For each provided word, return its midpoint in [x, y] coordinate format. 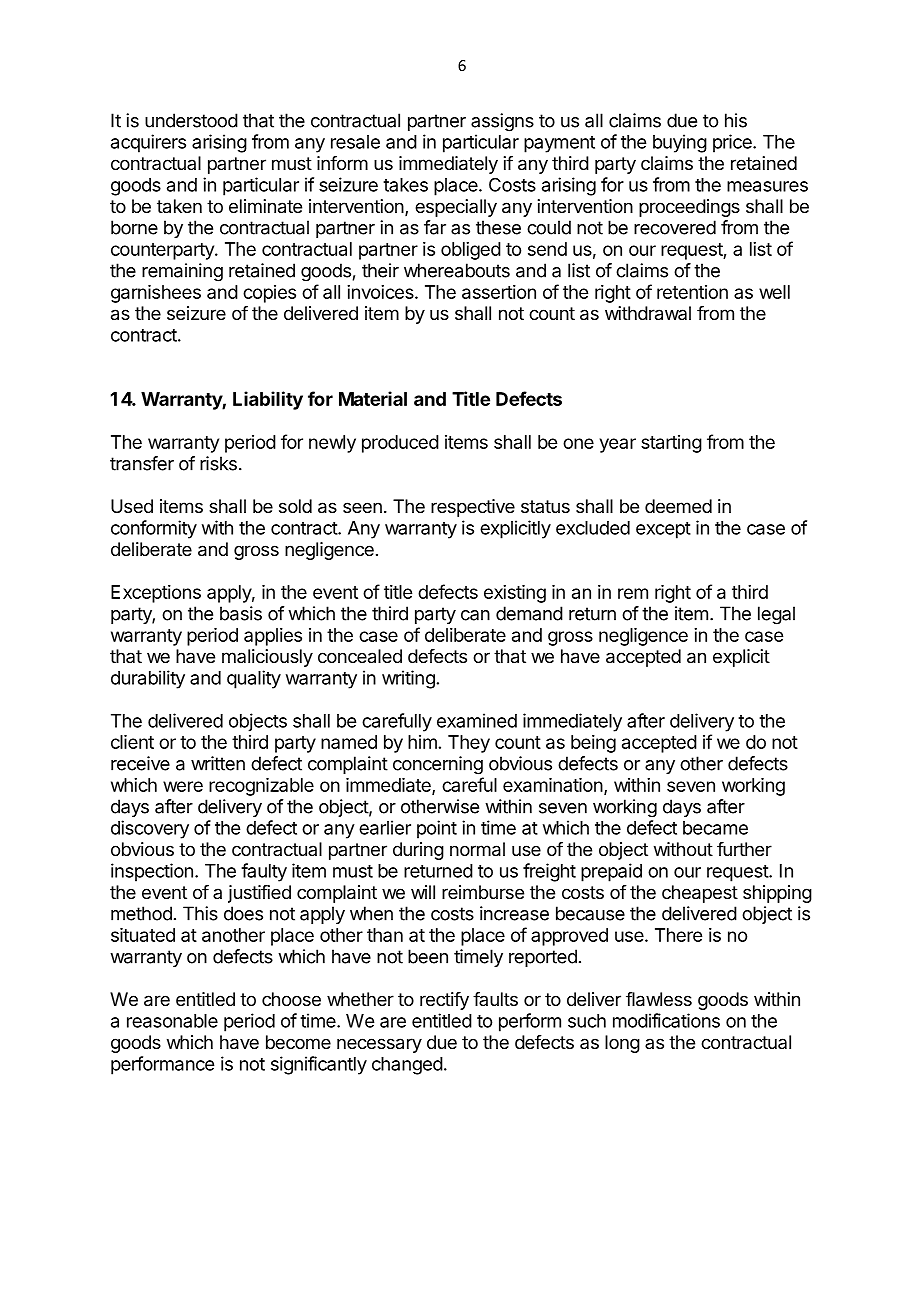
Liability [268, 400]
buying [680, 143]
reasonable [172, 1021]
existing [515, 594]
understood [191, 120]
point [437, 829]
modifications [666, 1020]
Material [373, 398]
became [715, 828]
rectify [444, 1001]
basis [241, 613]
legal [776, 615]
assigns [502, 122]
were [183, 786]
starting [671, 444]
